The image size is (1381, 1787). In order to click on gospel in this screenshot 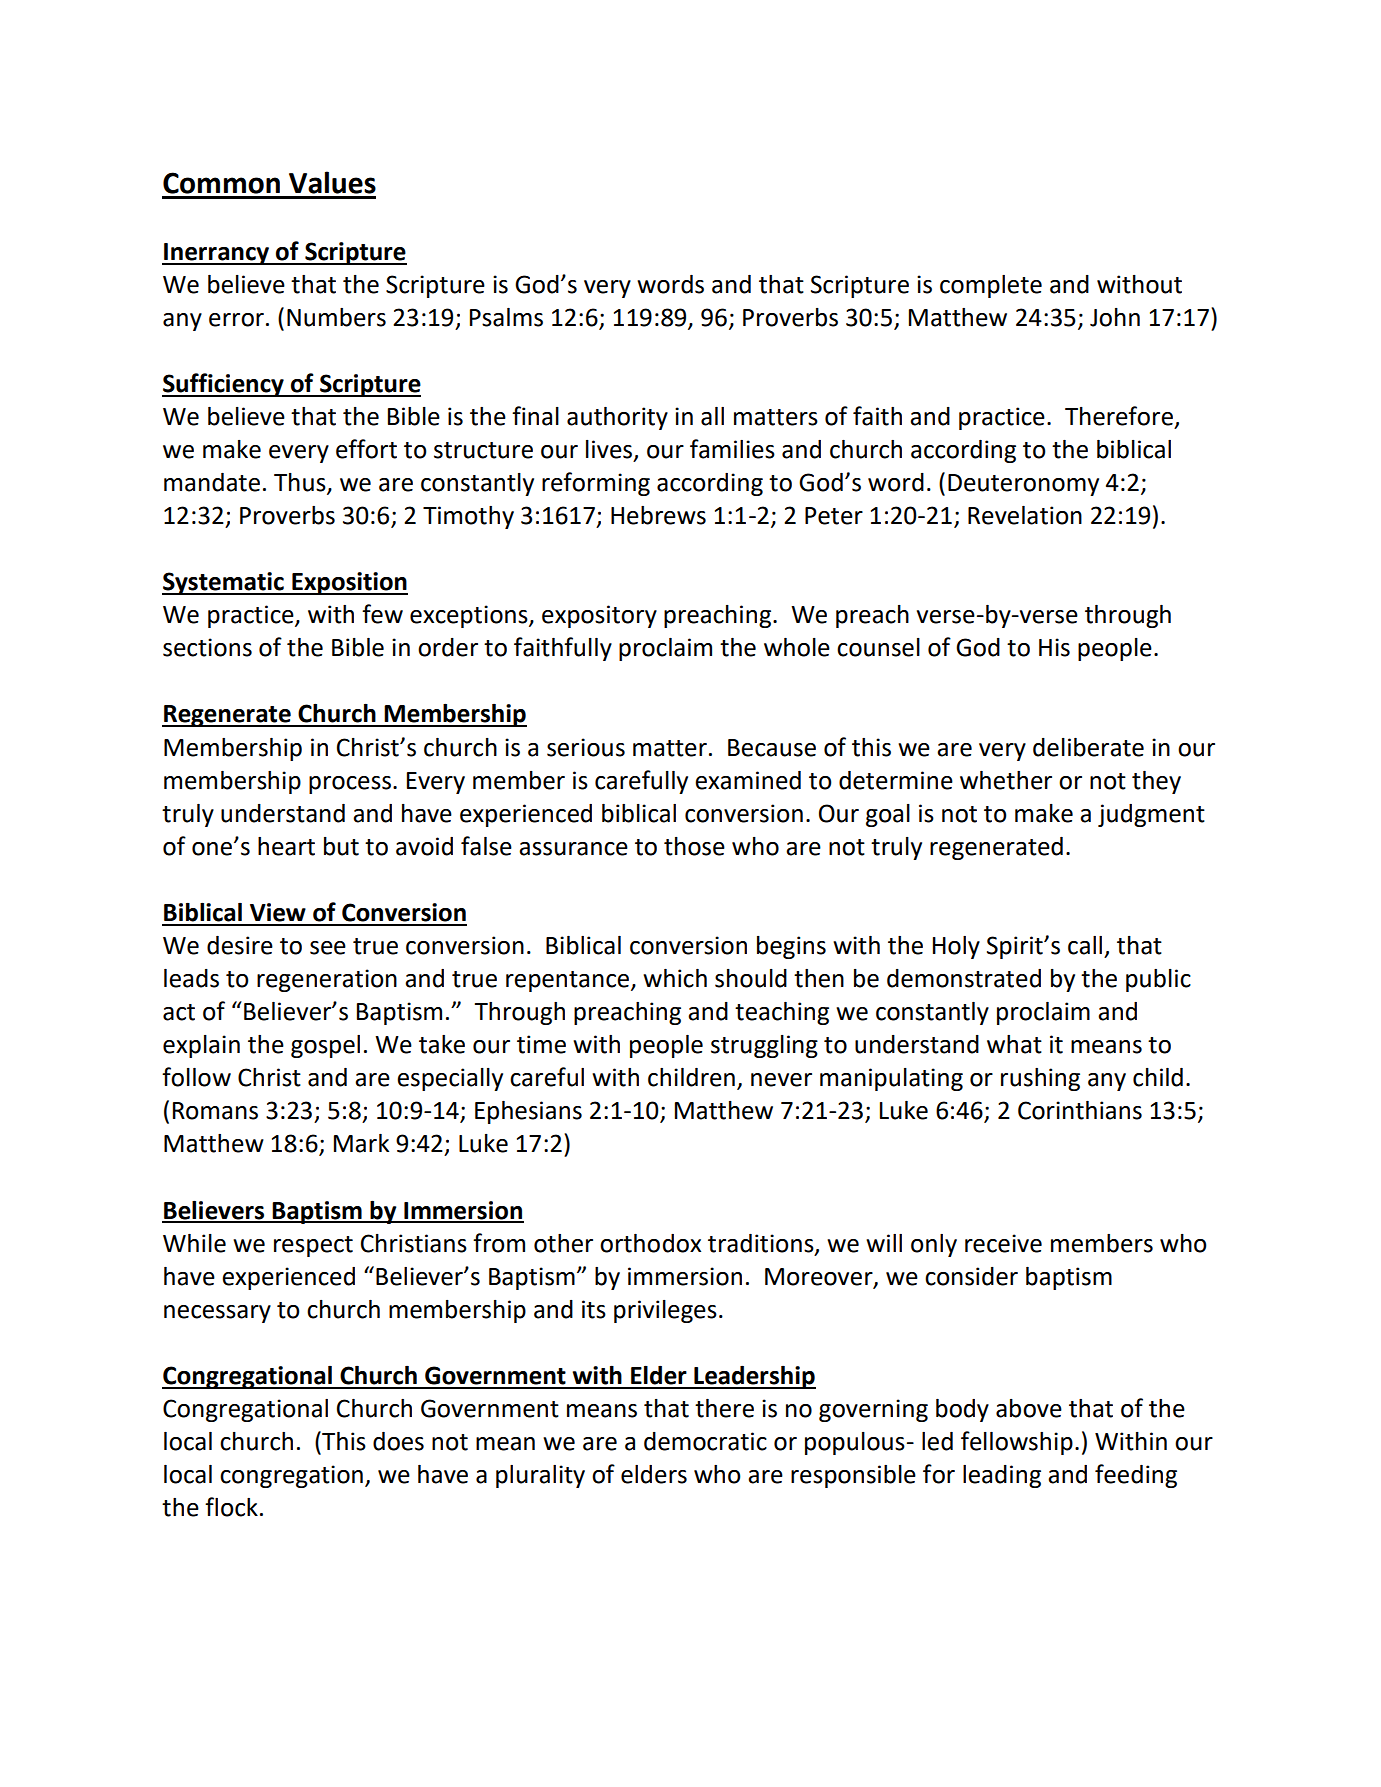, I will do `click(325, 1046)`.
